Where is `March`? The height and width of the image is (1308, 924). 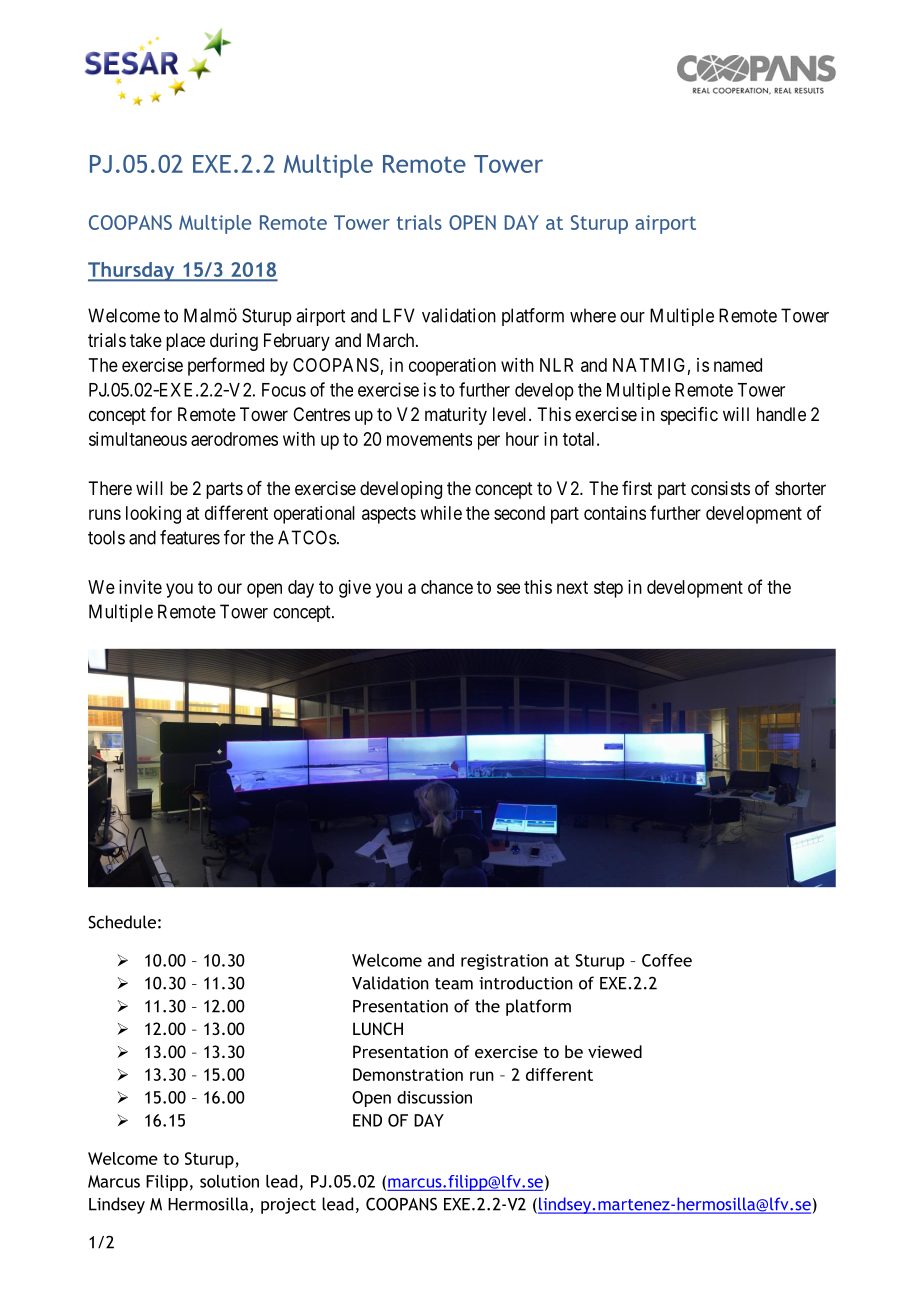
March is located at coordinates (392, 340).
